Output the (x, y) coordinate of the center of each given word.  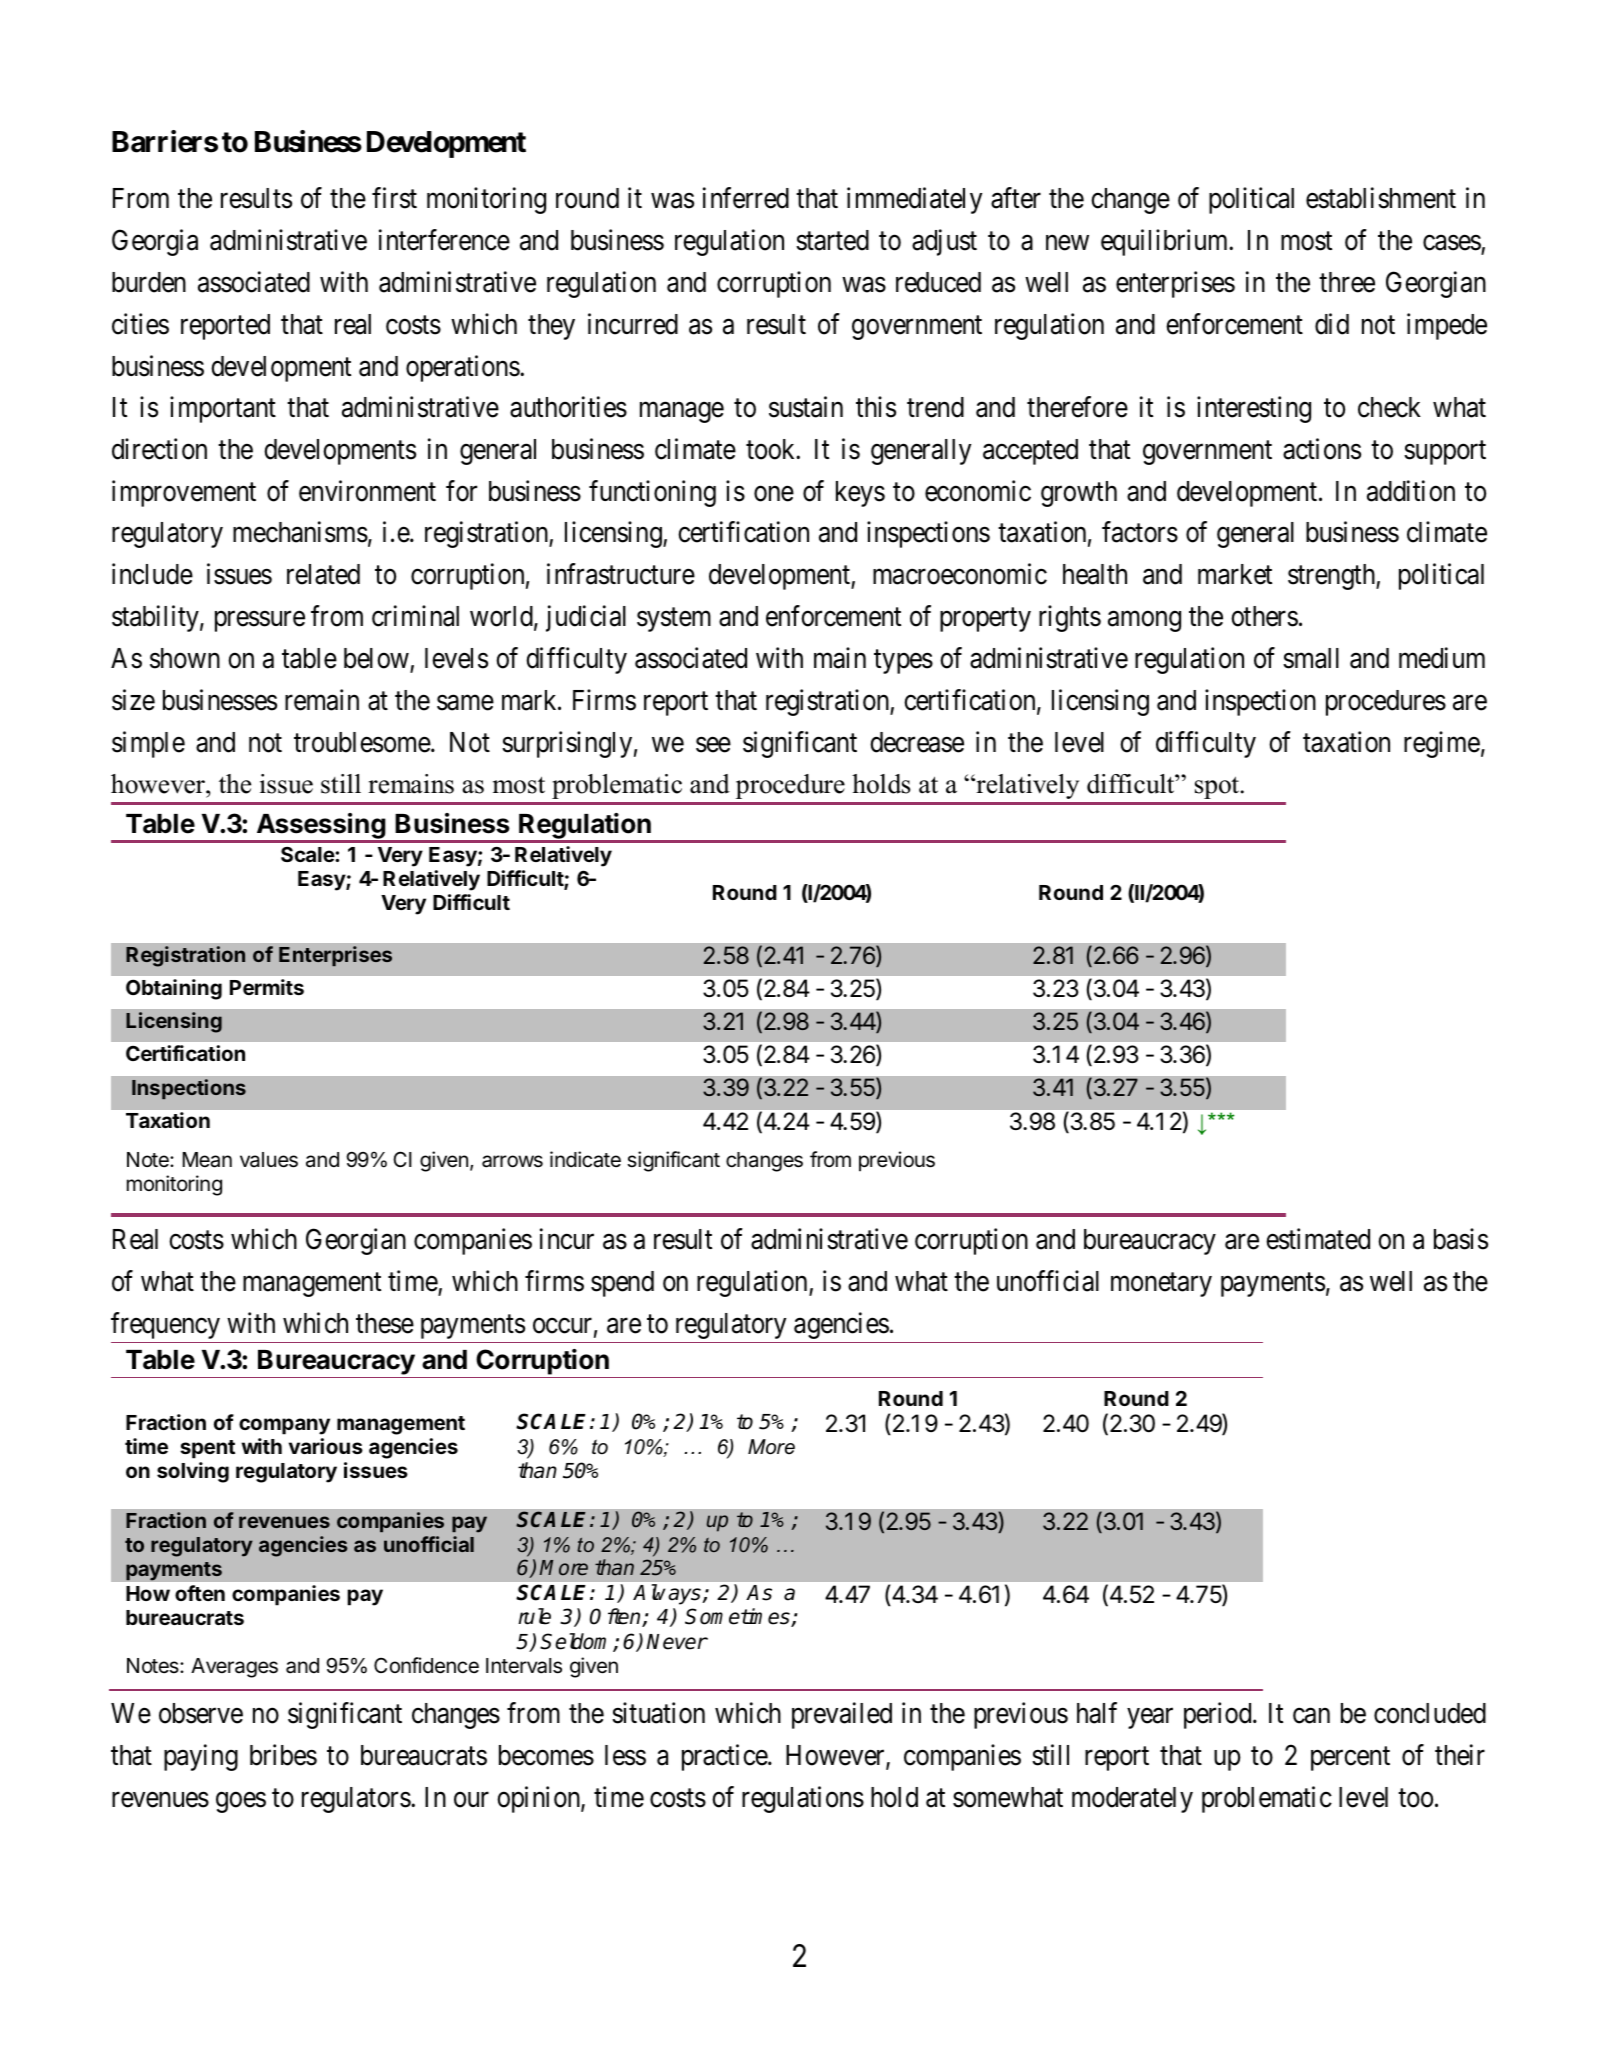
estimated (1318, 1239)
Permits (267, 987)
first (394, 198)
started (832, 240)
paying (201, 1758)
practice (725, 1758)
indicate (585, 1159)
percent (1350, 1759)
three (1347, 282)
